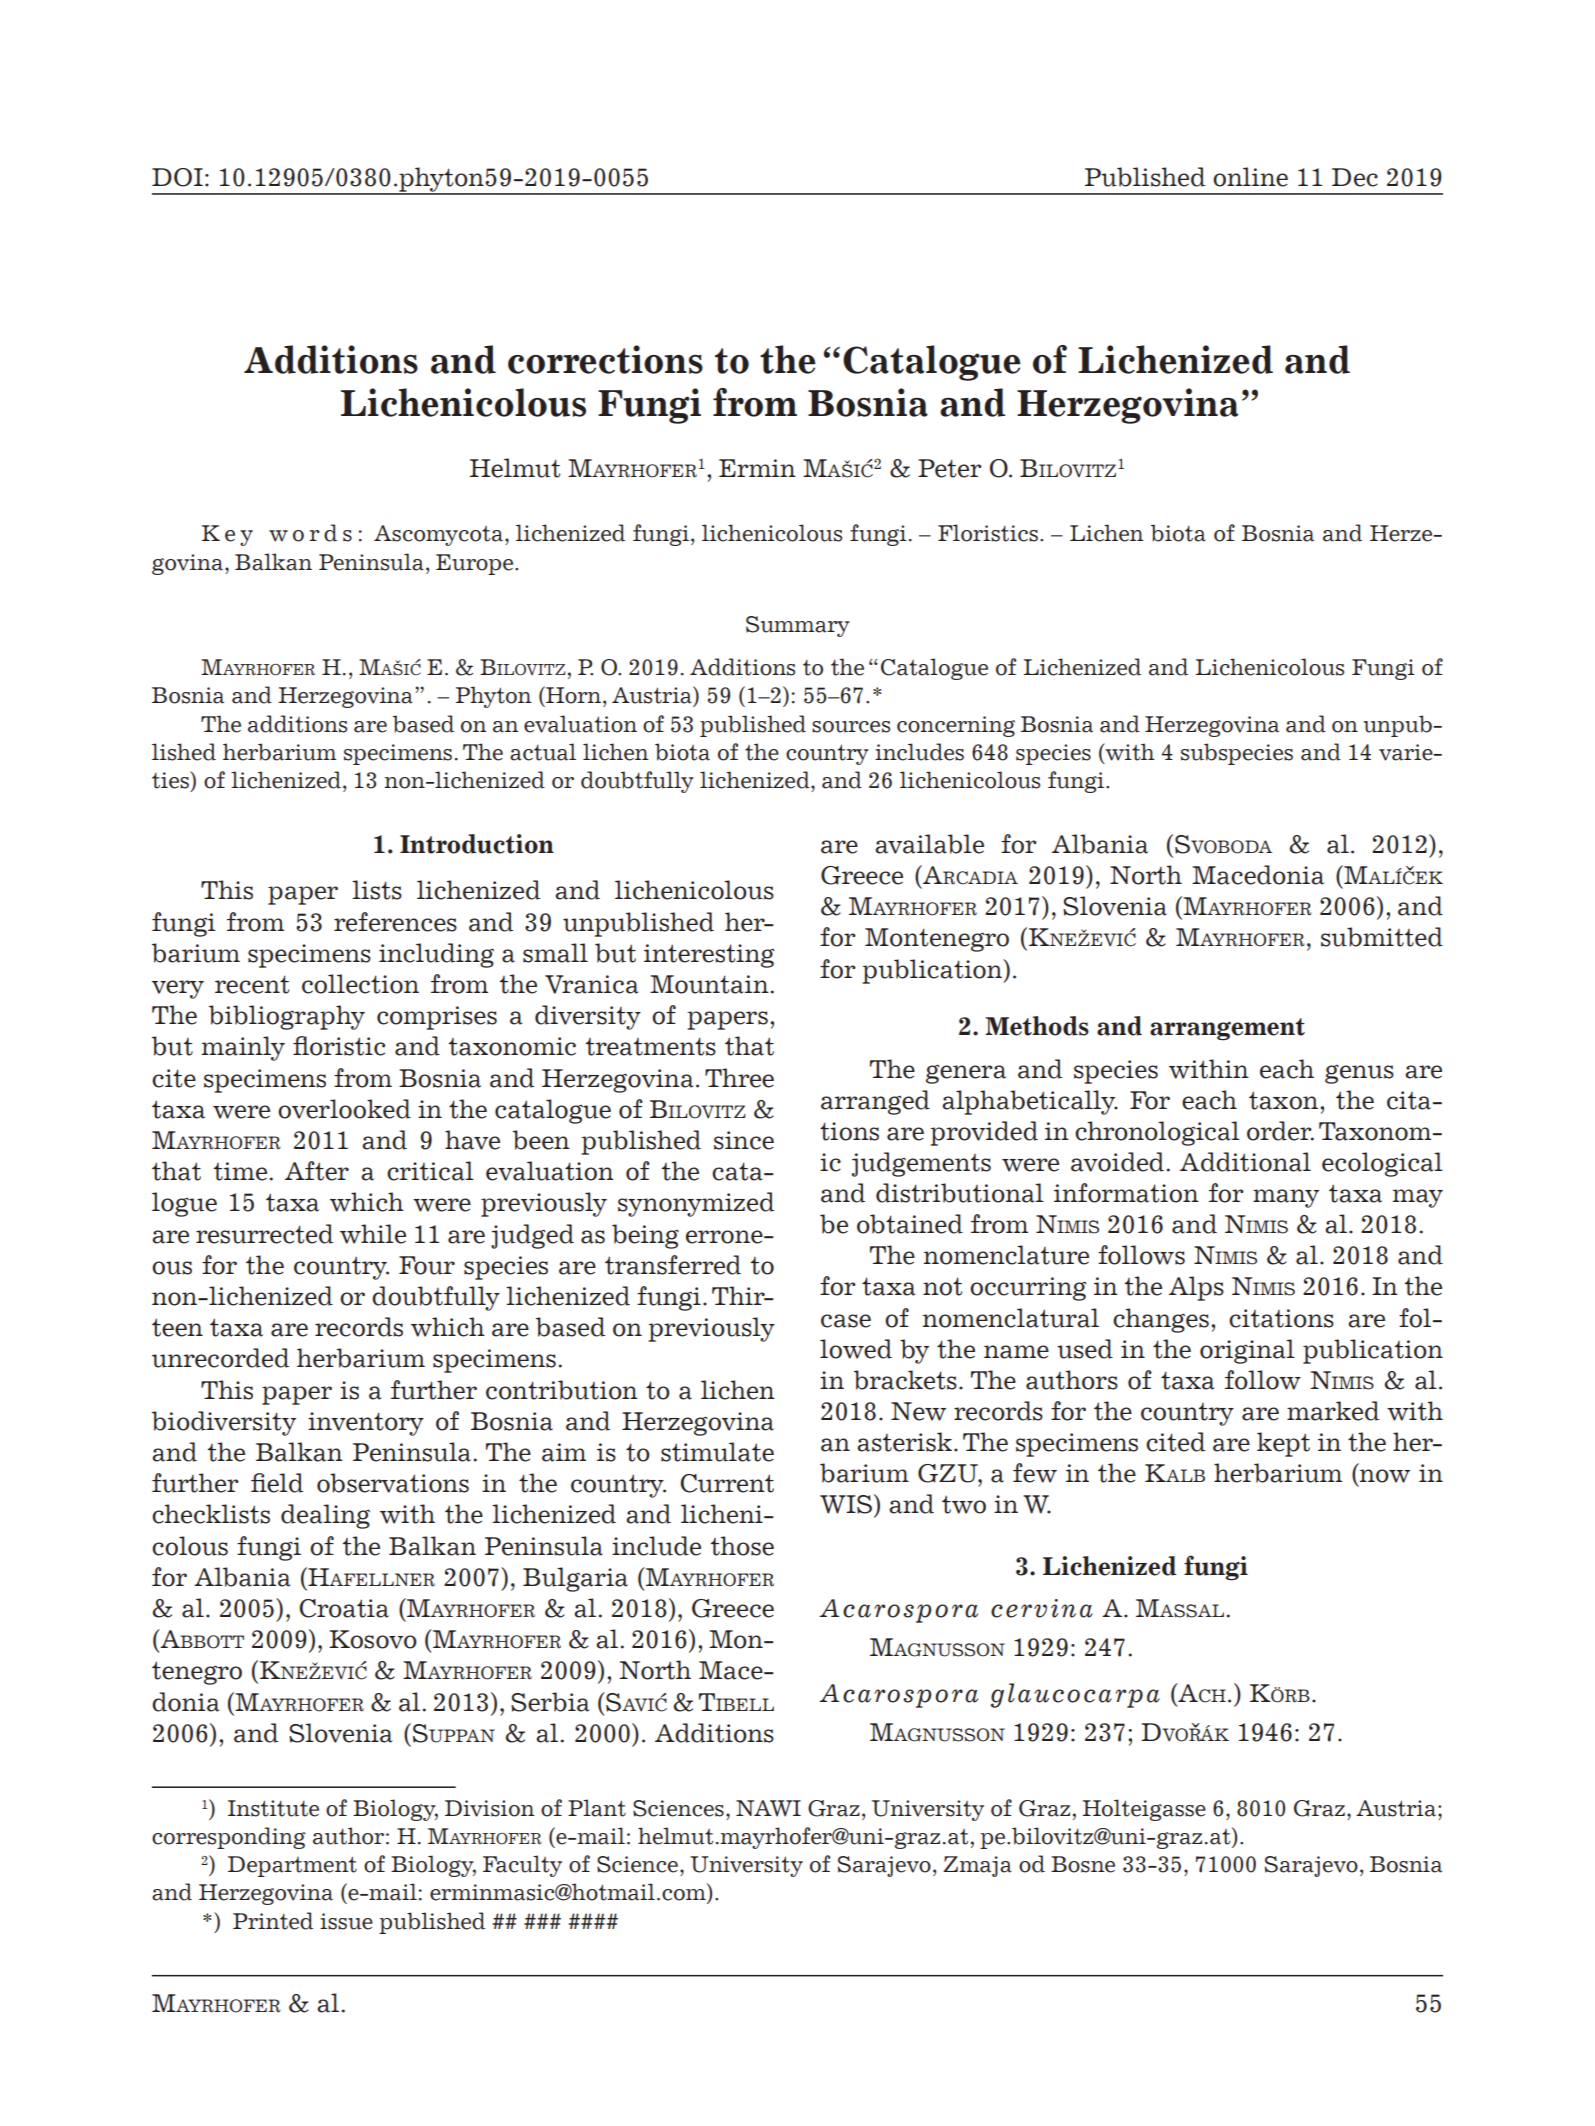 This screenshot has width=1595, height=2126. Describe the element at coordinates (287, 1017) in the screenshot. I see `bibliography` at that location.
